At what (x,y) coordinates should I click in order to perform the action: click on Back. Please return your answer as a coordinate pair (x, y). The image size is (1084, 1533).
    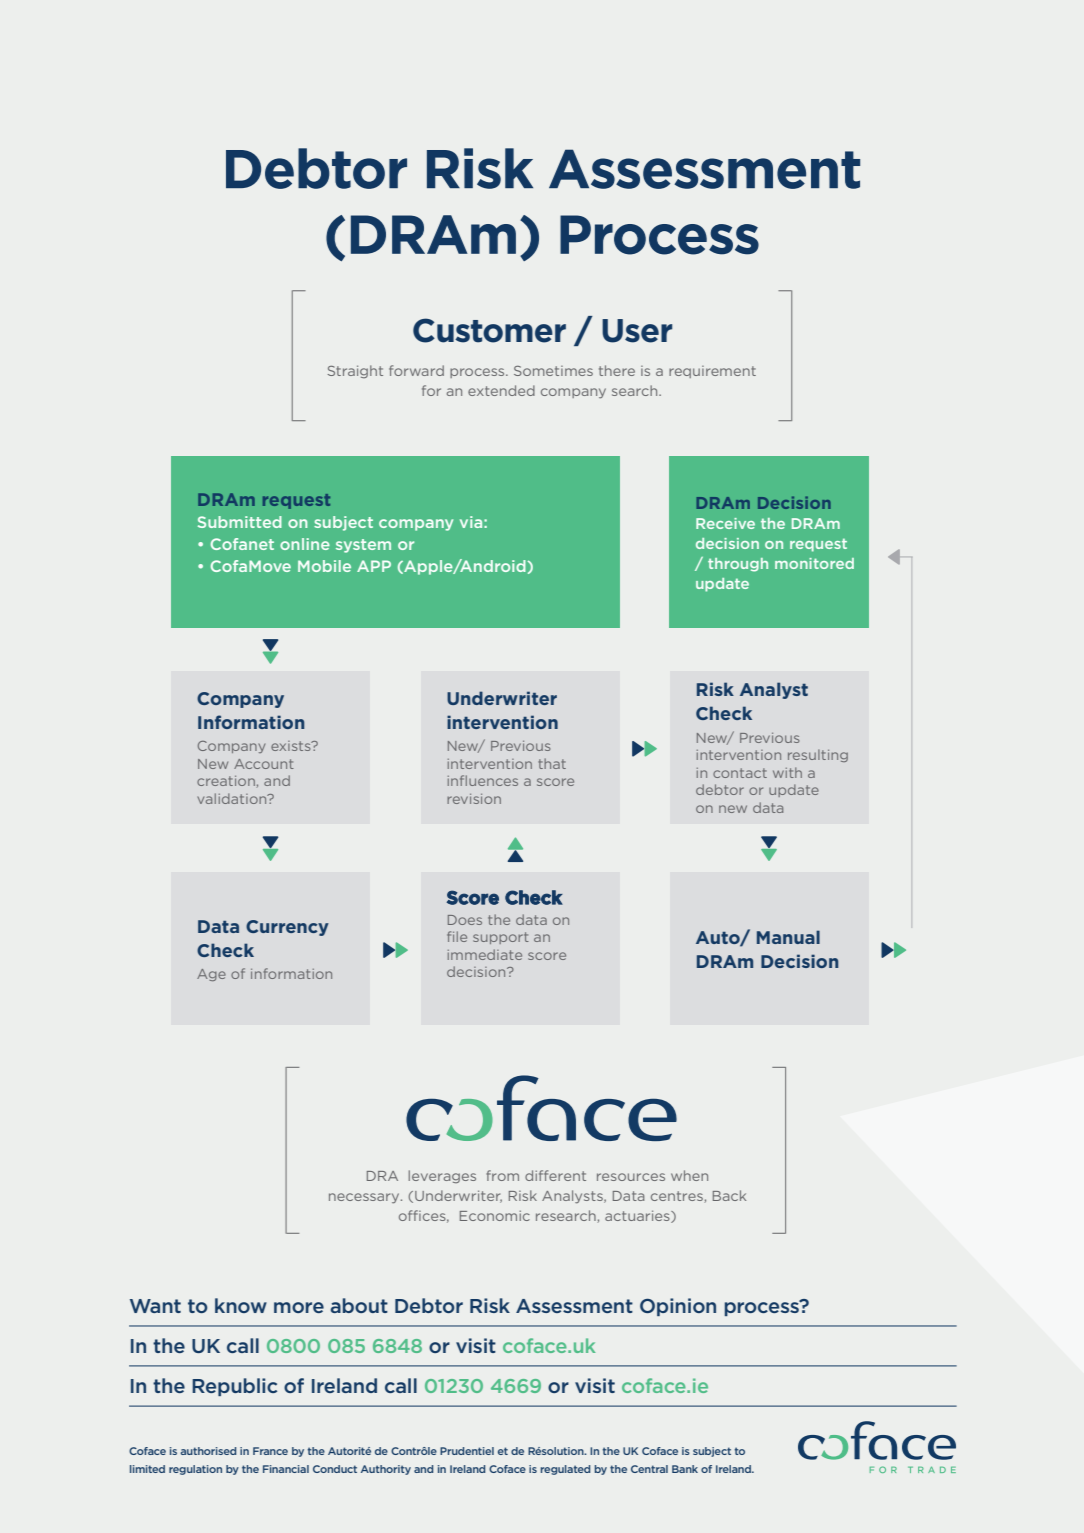
    Looking at the image, I should click on (729, 1195).
